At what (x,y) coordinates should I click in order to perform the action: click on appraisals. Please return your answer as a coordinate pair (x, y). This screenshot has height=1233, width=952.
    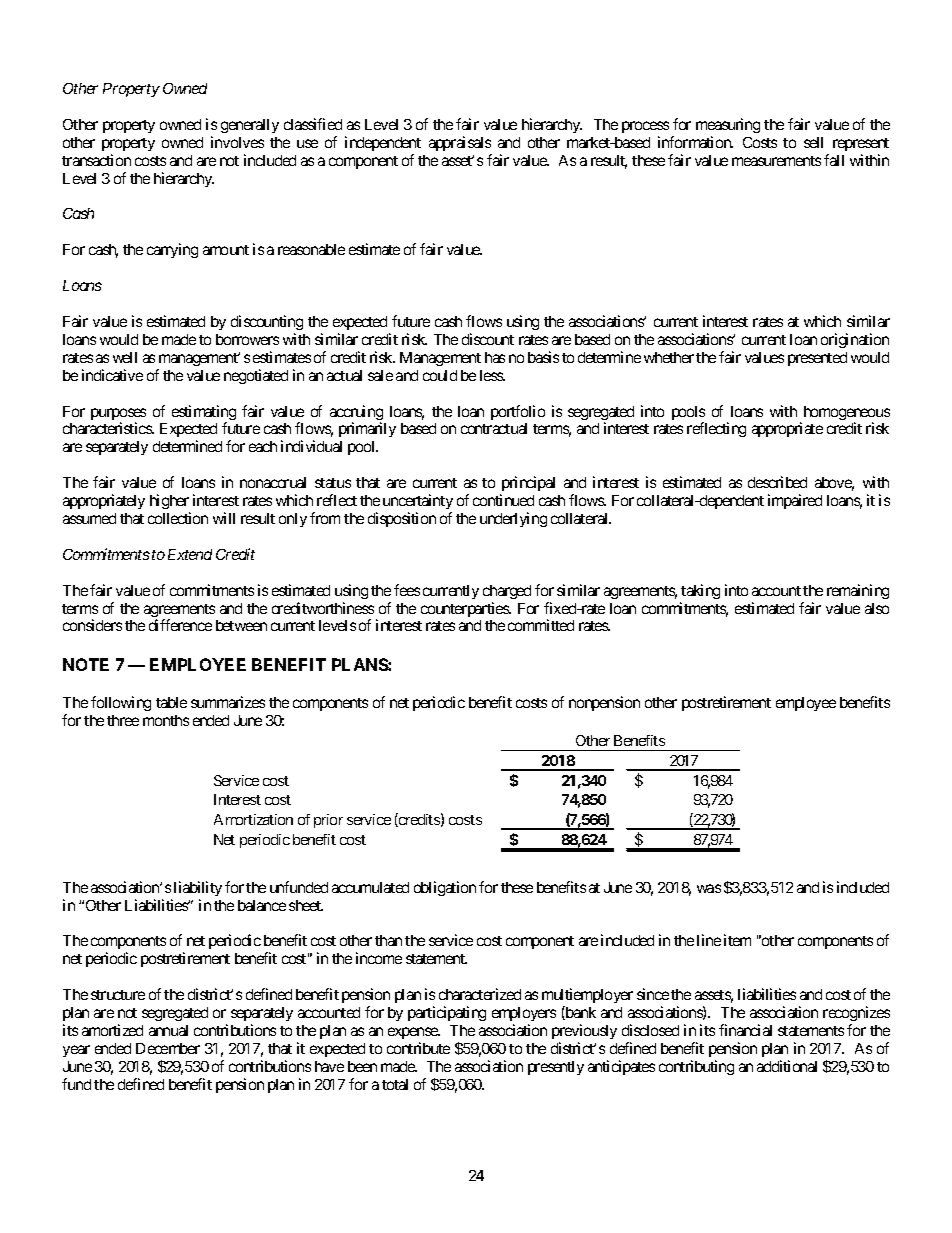
    Looking at the image, I should click on (460, 143).
